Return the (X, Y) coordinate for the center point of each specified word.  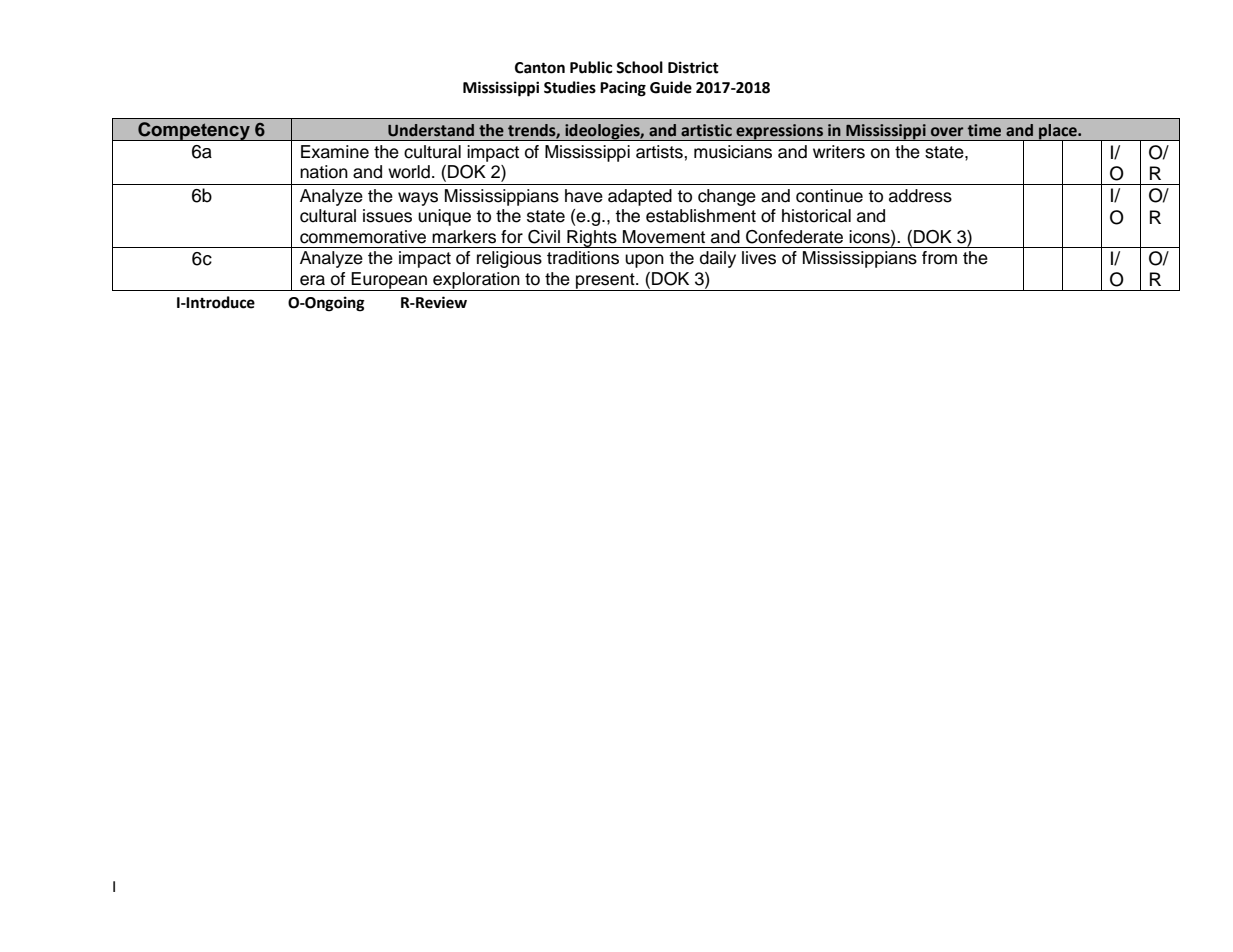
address (920, 196)
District (693, 67)
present (605, 282)
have (584, 196)
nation (324, 172)
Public (591, 67)
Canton (540, 68)
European (389, 281)
